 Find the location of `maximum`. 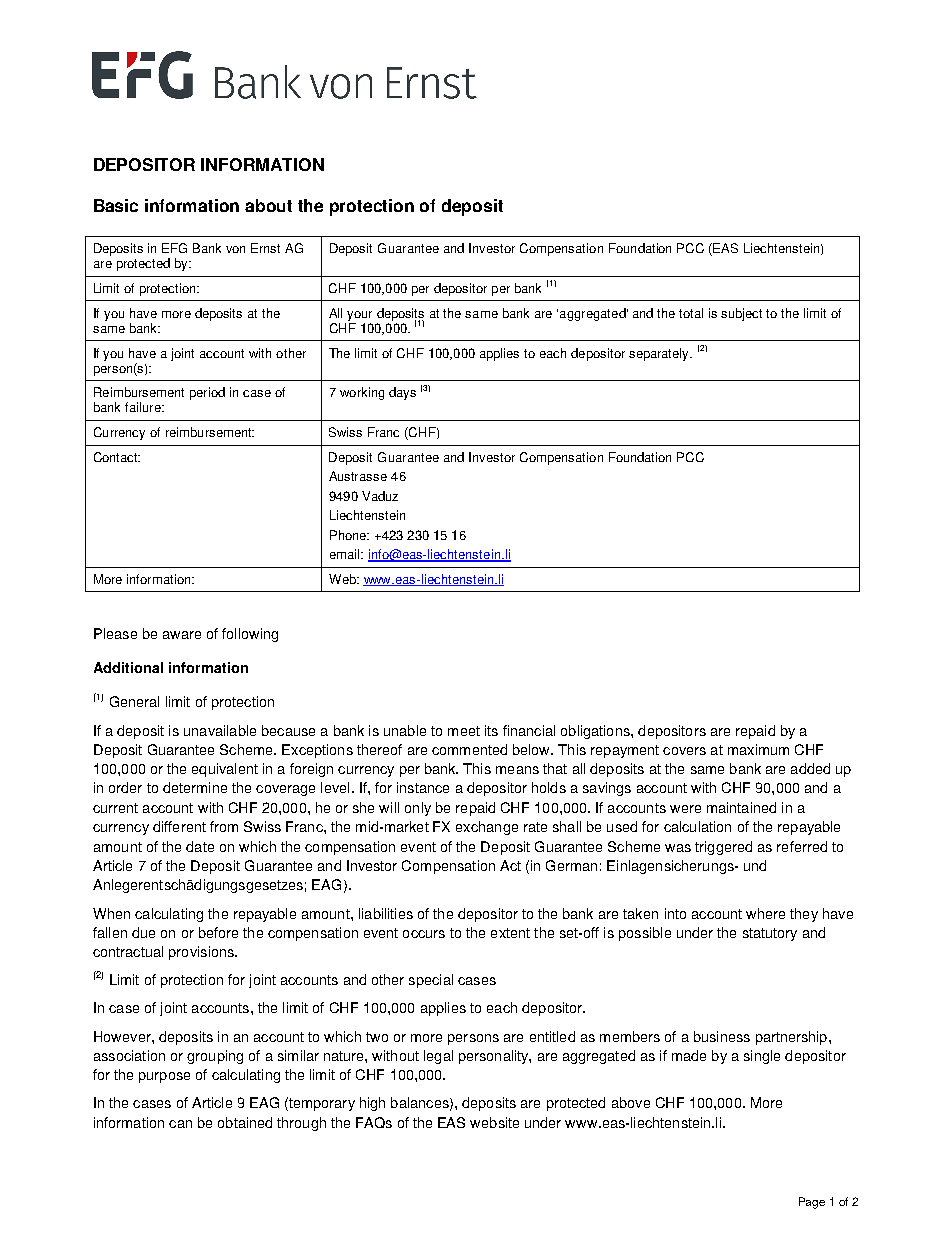

maximum is located at coordinates (758, 749).
